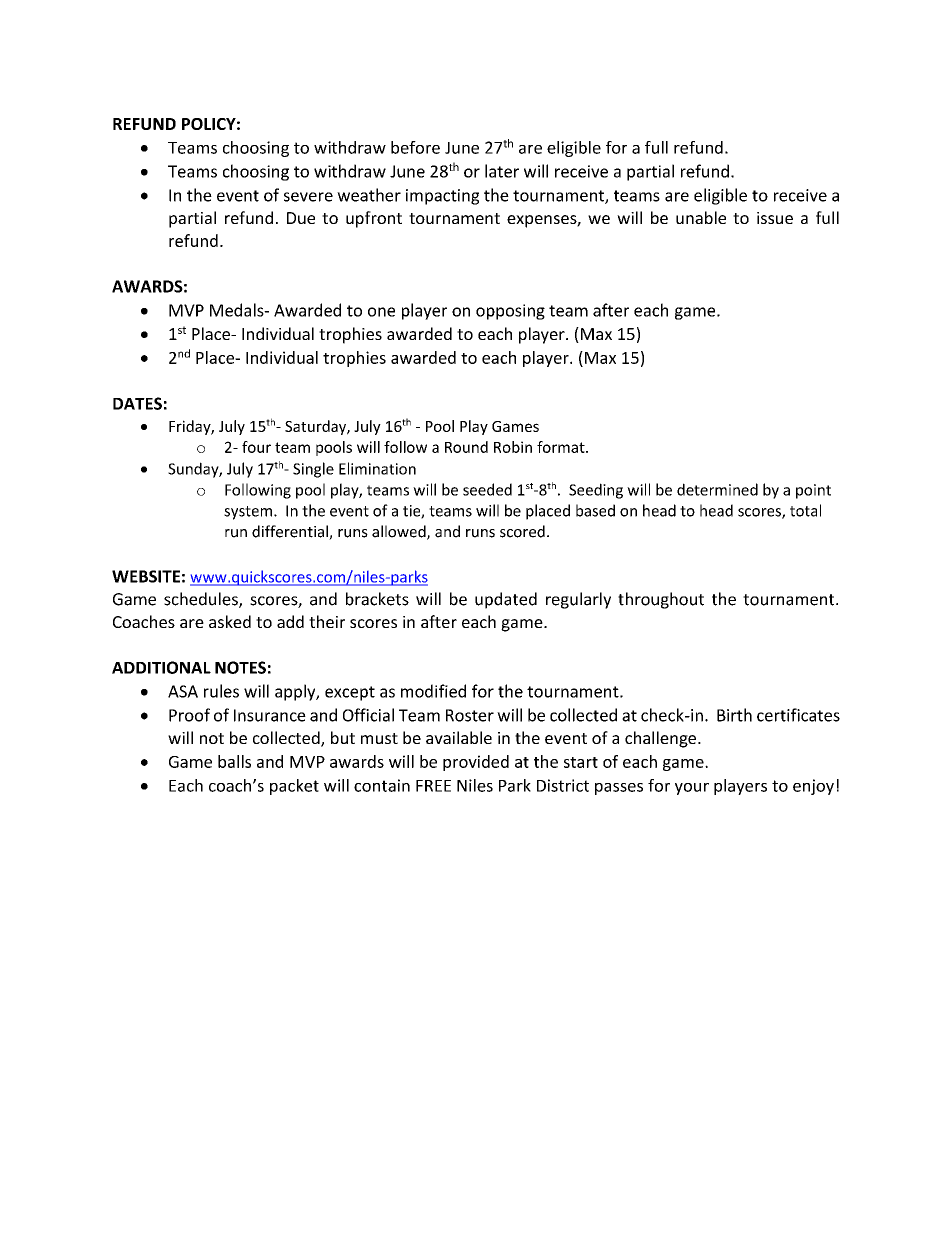  Describe the element at coordinates (692, 789) in the image. I see `your` at that location.
